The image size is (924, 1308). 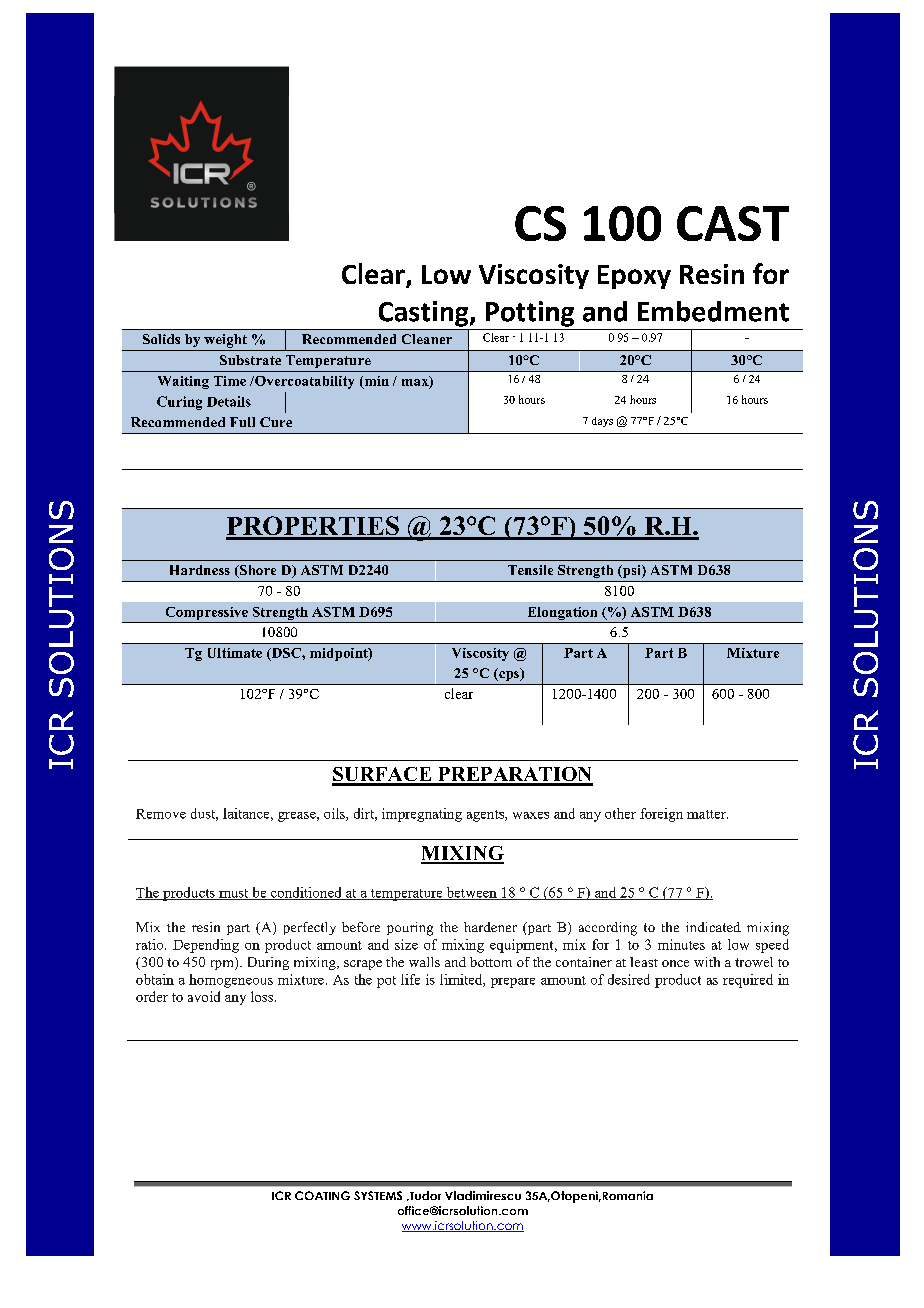 I want to click on COATING, so click(x=322, y=1195).
